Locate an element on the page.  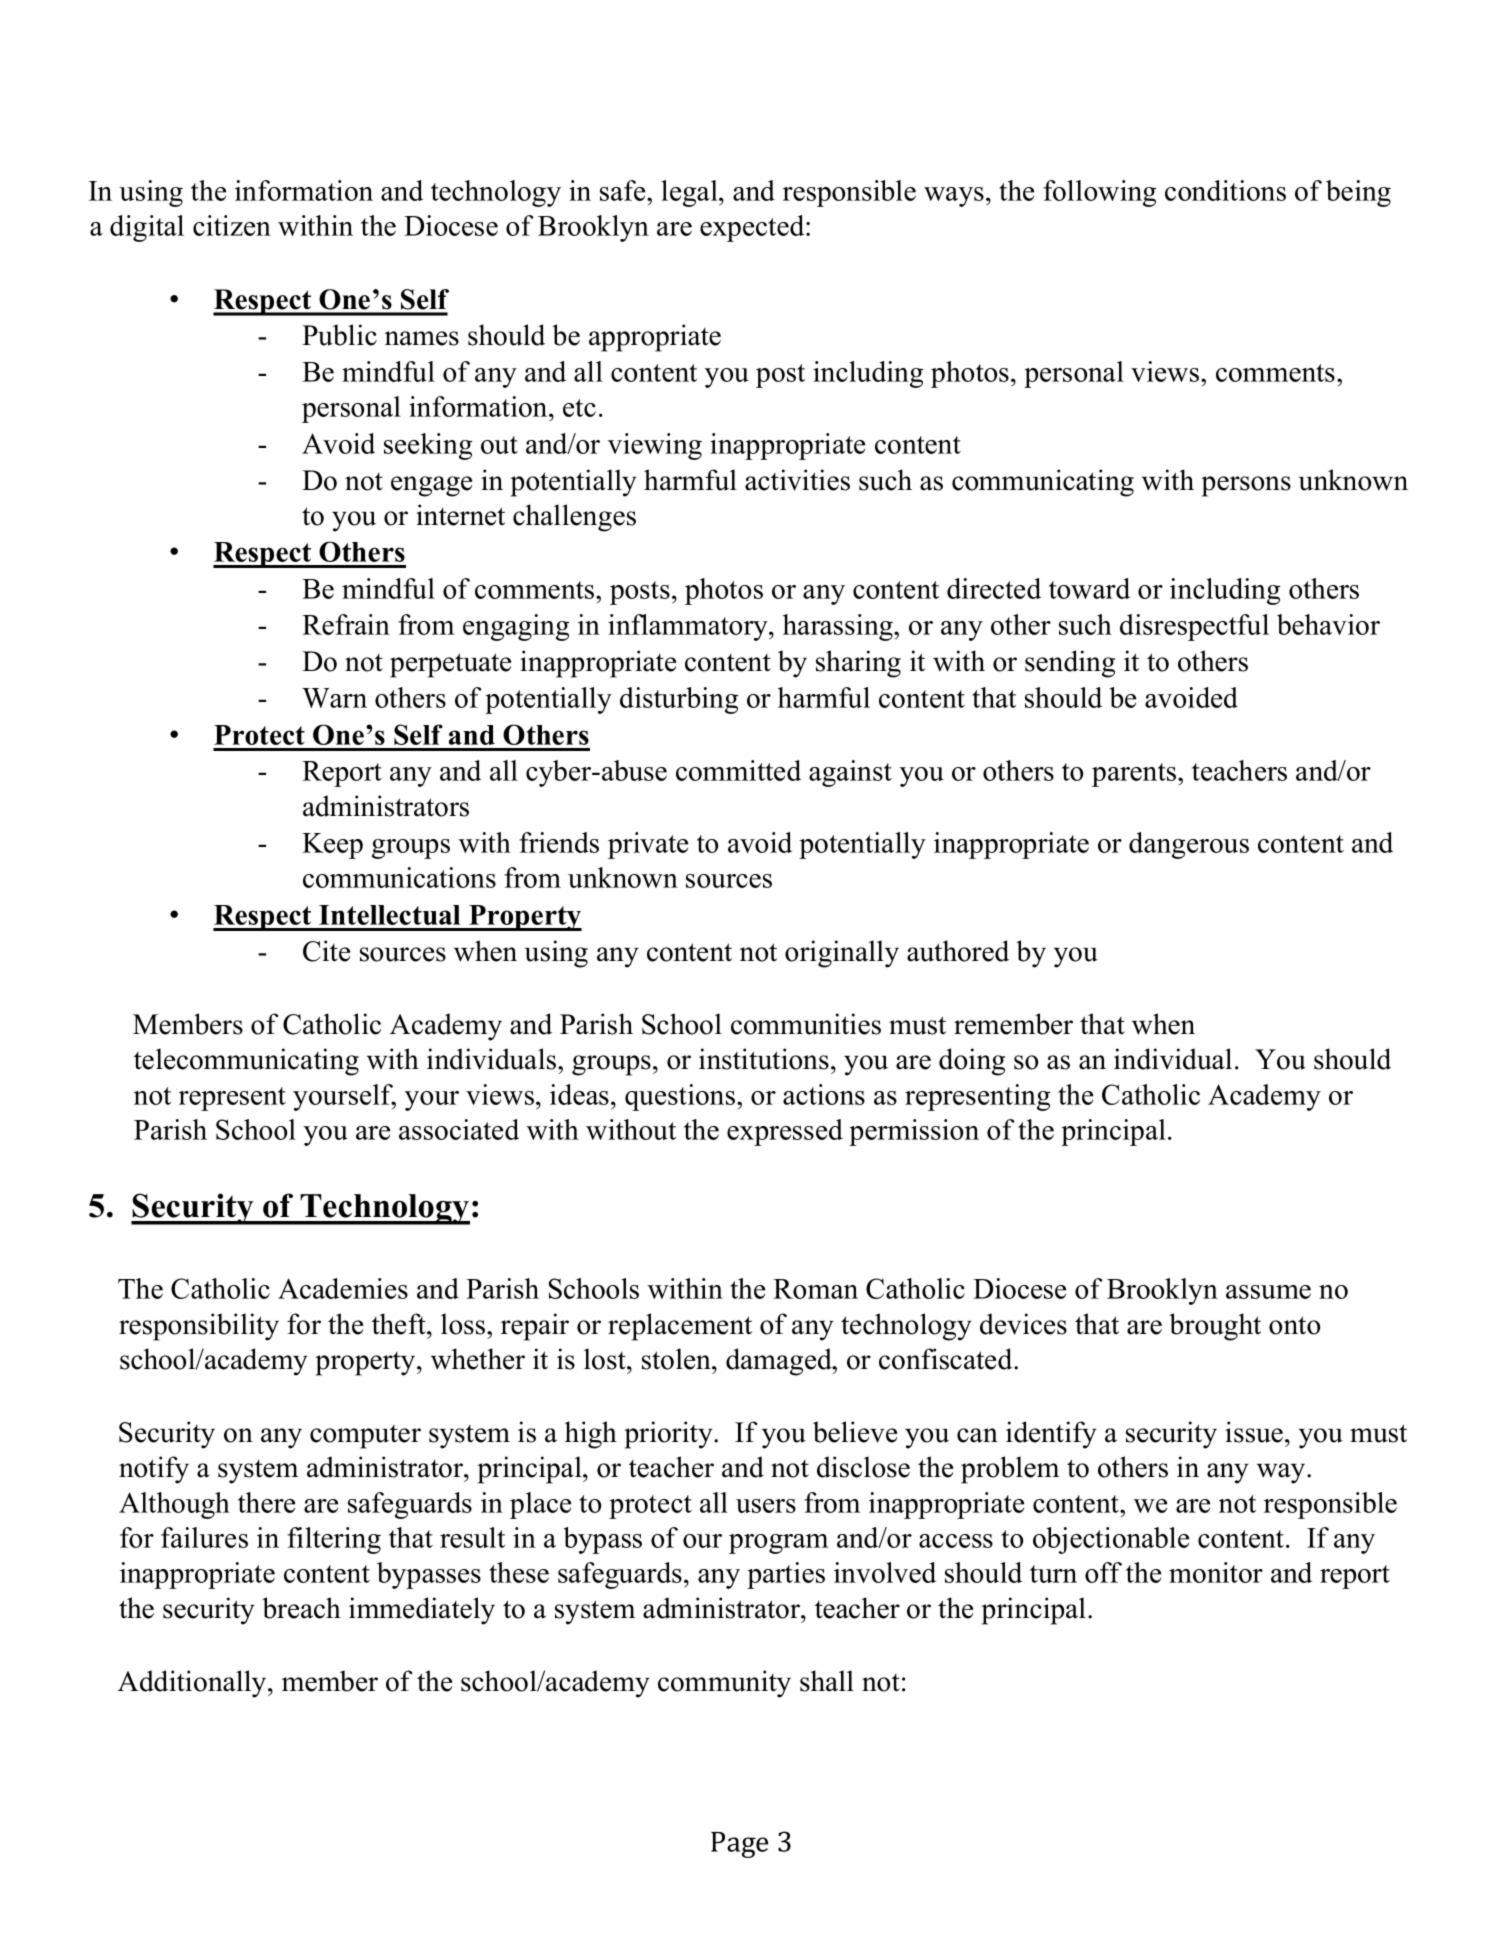
computer is located at coordinates (365, 1437).
